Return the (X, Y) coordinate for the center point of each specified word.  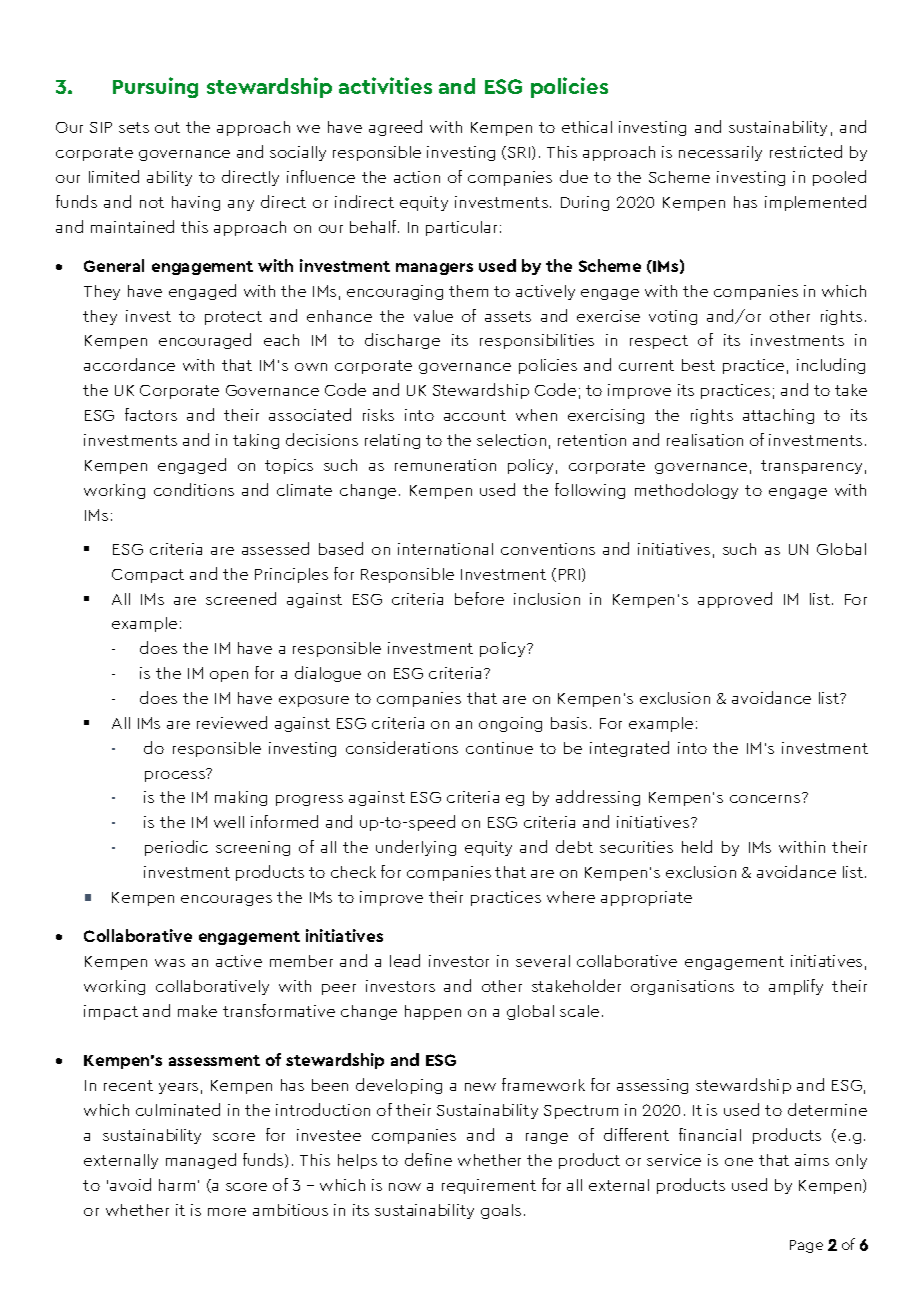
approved (735, 600)
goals (501, 1211)
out (167, 127)
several (543, 961)
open (229, 676)
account (475, 415)
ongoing (510, 724)
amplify (796, 987)
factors (151, 414)
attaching (778, 416)
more (227, 1212)
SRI (519, 152)
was (170, 963)
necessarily (720, 153)
